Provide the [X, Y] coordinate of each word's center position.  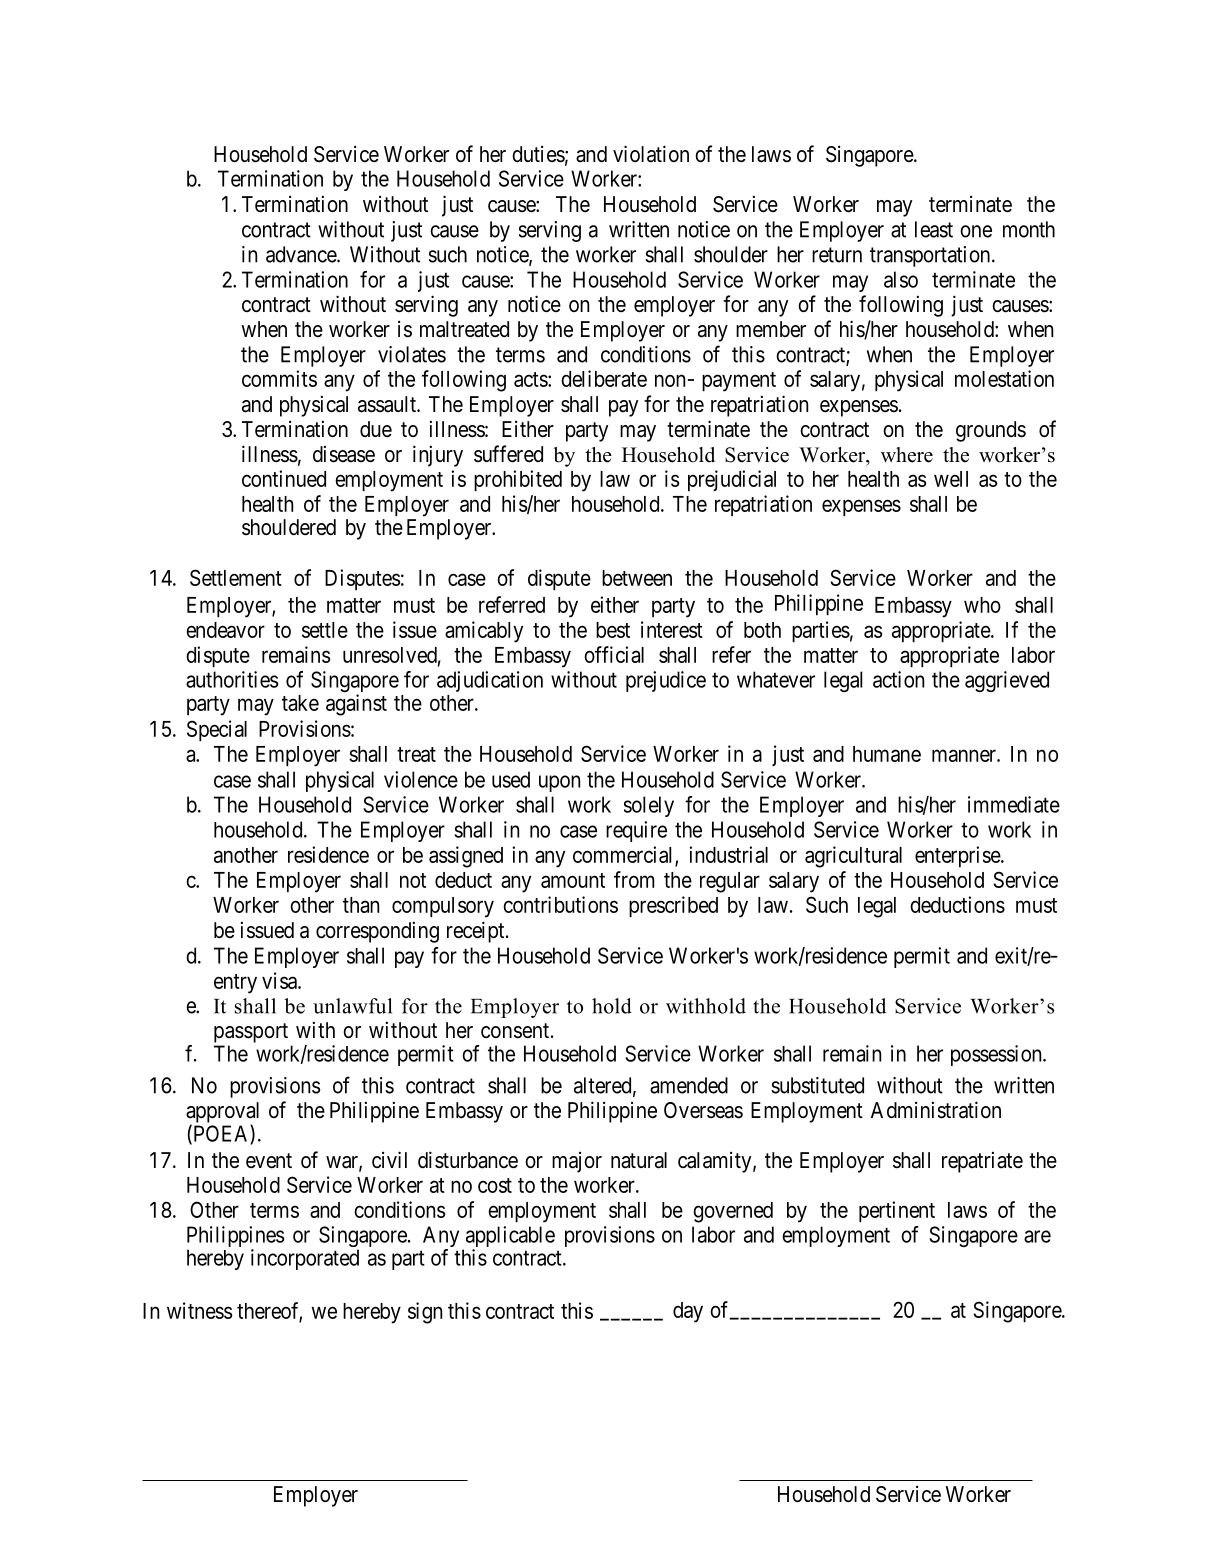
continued [284, 478]
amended [689, 1085]
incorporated [305, 1259]
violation [651, 154]
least [934, 229]
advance [302, 254]
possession [997, 1055]
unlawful [352, 1006]
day [688, 1312]
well [951, 479]
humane [887, 754]
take [300, 703]
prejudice [666, 681]
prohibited [518, 480]
